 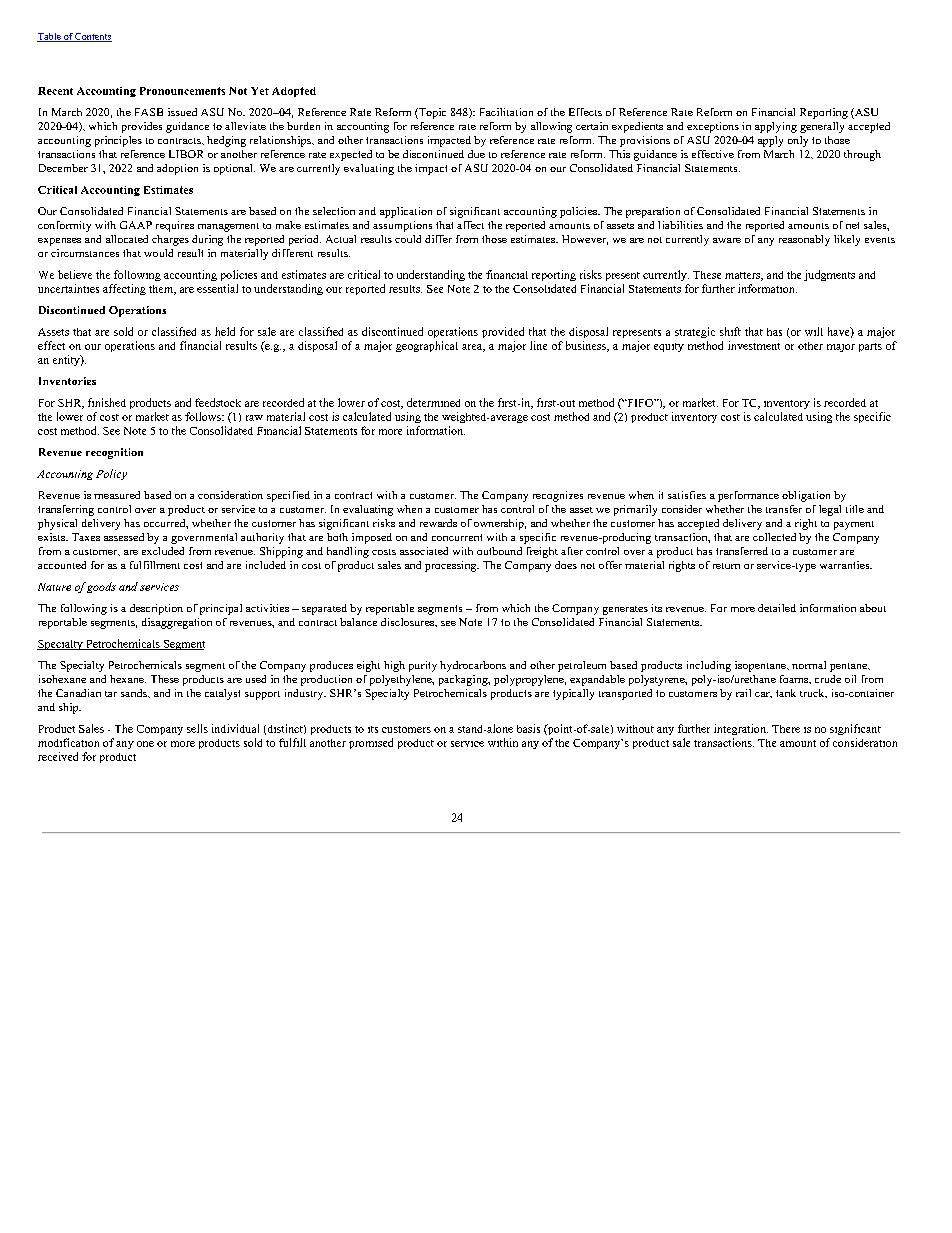 What do you see at coordinates (806, 496) in the screenshot?
I see `obligation` at bounding box center [806, 496].
